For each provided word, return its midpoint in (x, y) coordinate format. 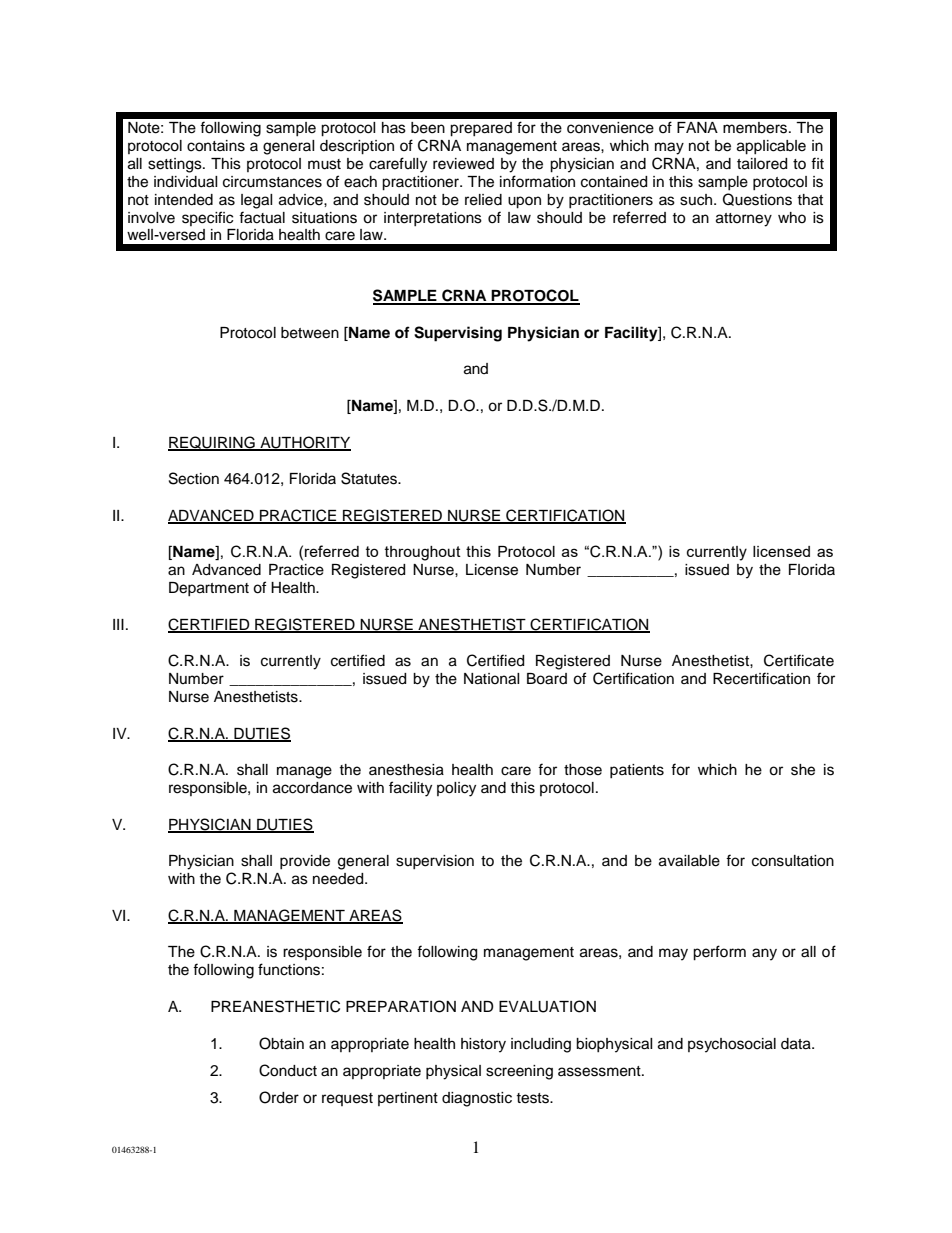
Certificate (799, 660)
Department (209, 589)
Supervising (458, 334)
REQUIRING (212, 443)
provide (305, 862)
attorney (744, 220)
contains (216, 146)
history (483, 1045)
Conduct (288, 1070)
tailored (762, 164)
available (689, 861)
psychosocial (732, 1045)
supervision (435, 862)
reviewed (463, 164)
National (492, 679)
